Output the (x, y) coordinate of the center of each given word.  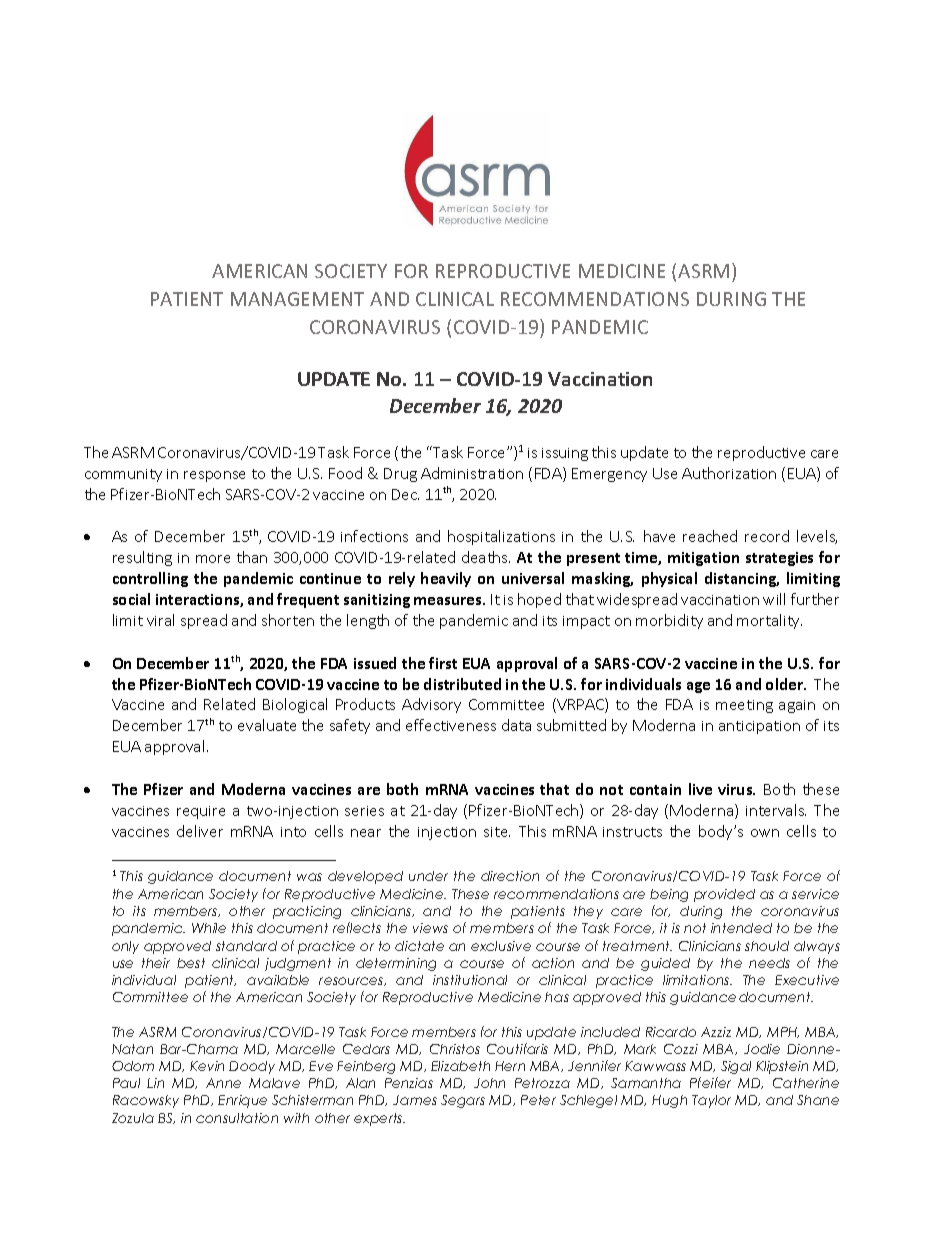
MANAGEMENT (297, 299)
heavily (446, 579)
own (765, 833)
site (497, 832)
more (213, 559)
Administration (472, 473)
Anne (223, 1083)
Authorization (729, 473)
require (201, 812)
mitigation (703, 559)
